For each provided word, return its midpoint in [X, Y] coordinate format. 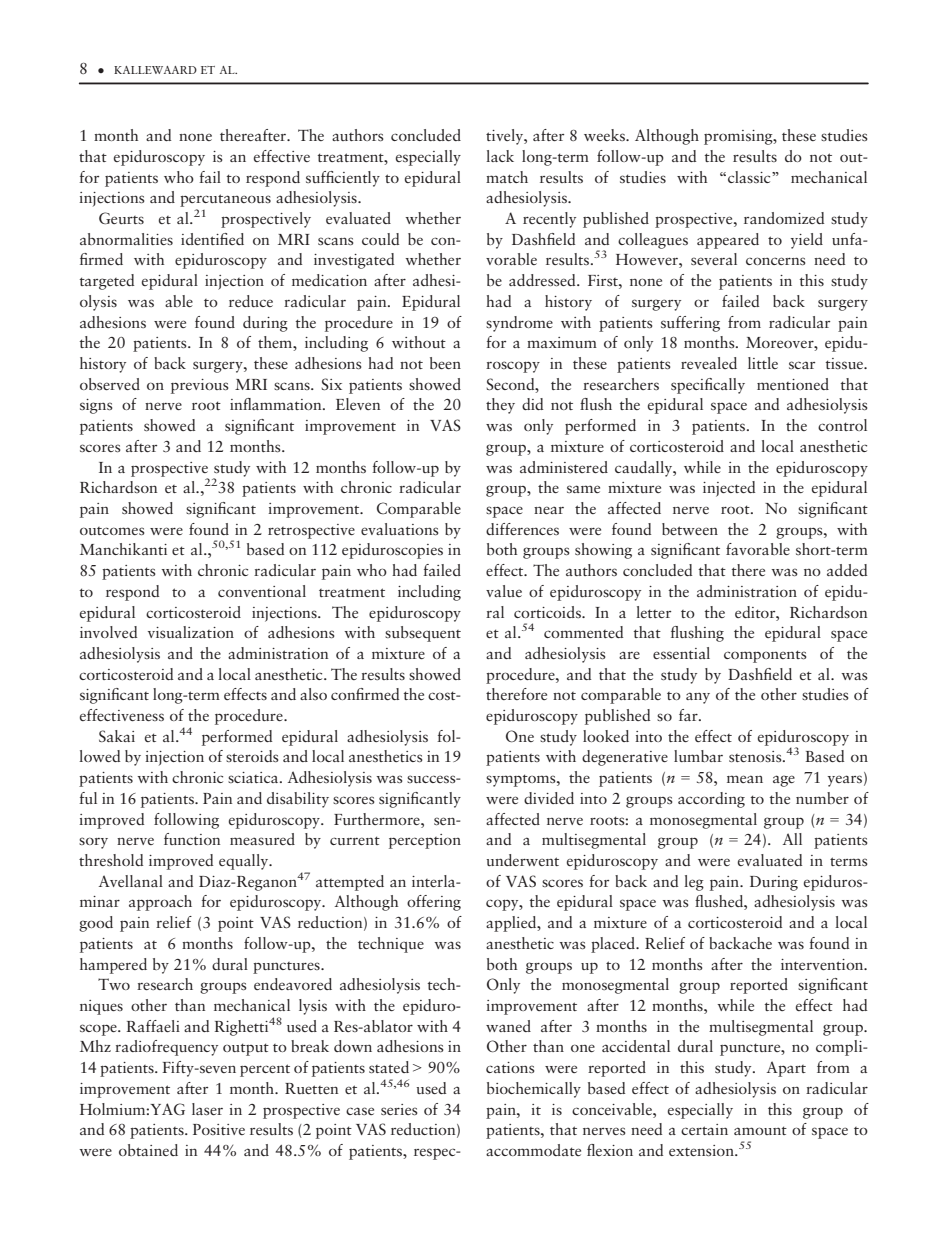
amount [760, 1130]
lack [500, 156]
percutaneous [225, 200]
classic [750, 177]
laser [207, 1109]
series [399, 1109]
